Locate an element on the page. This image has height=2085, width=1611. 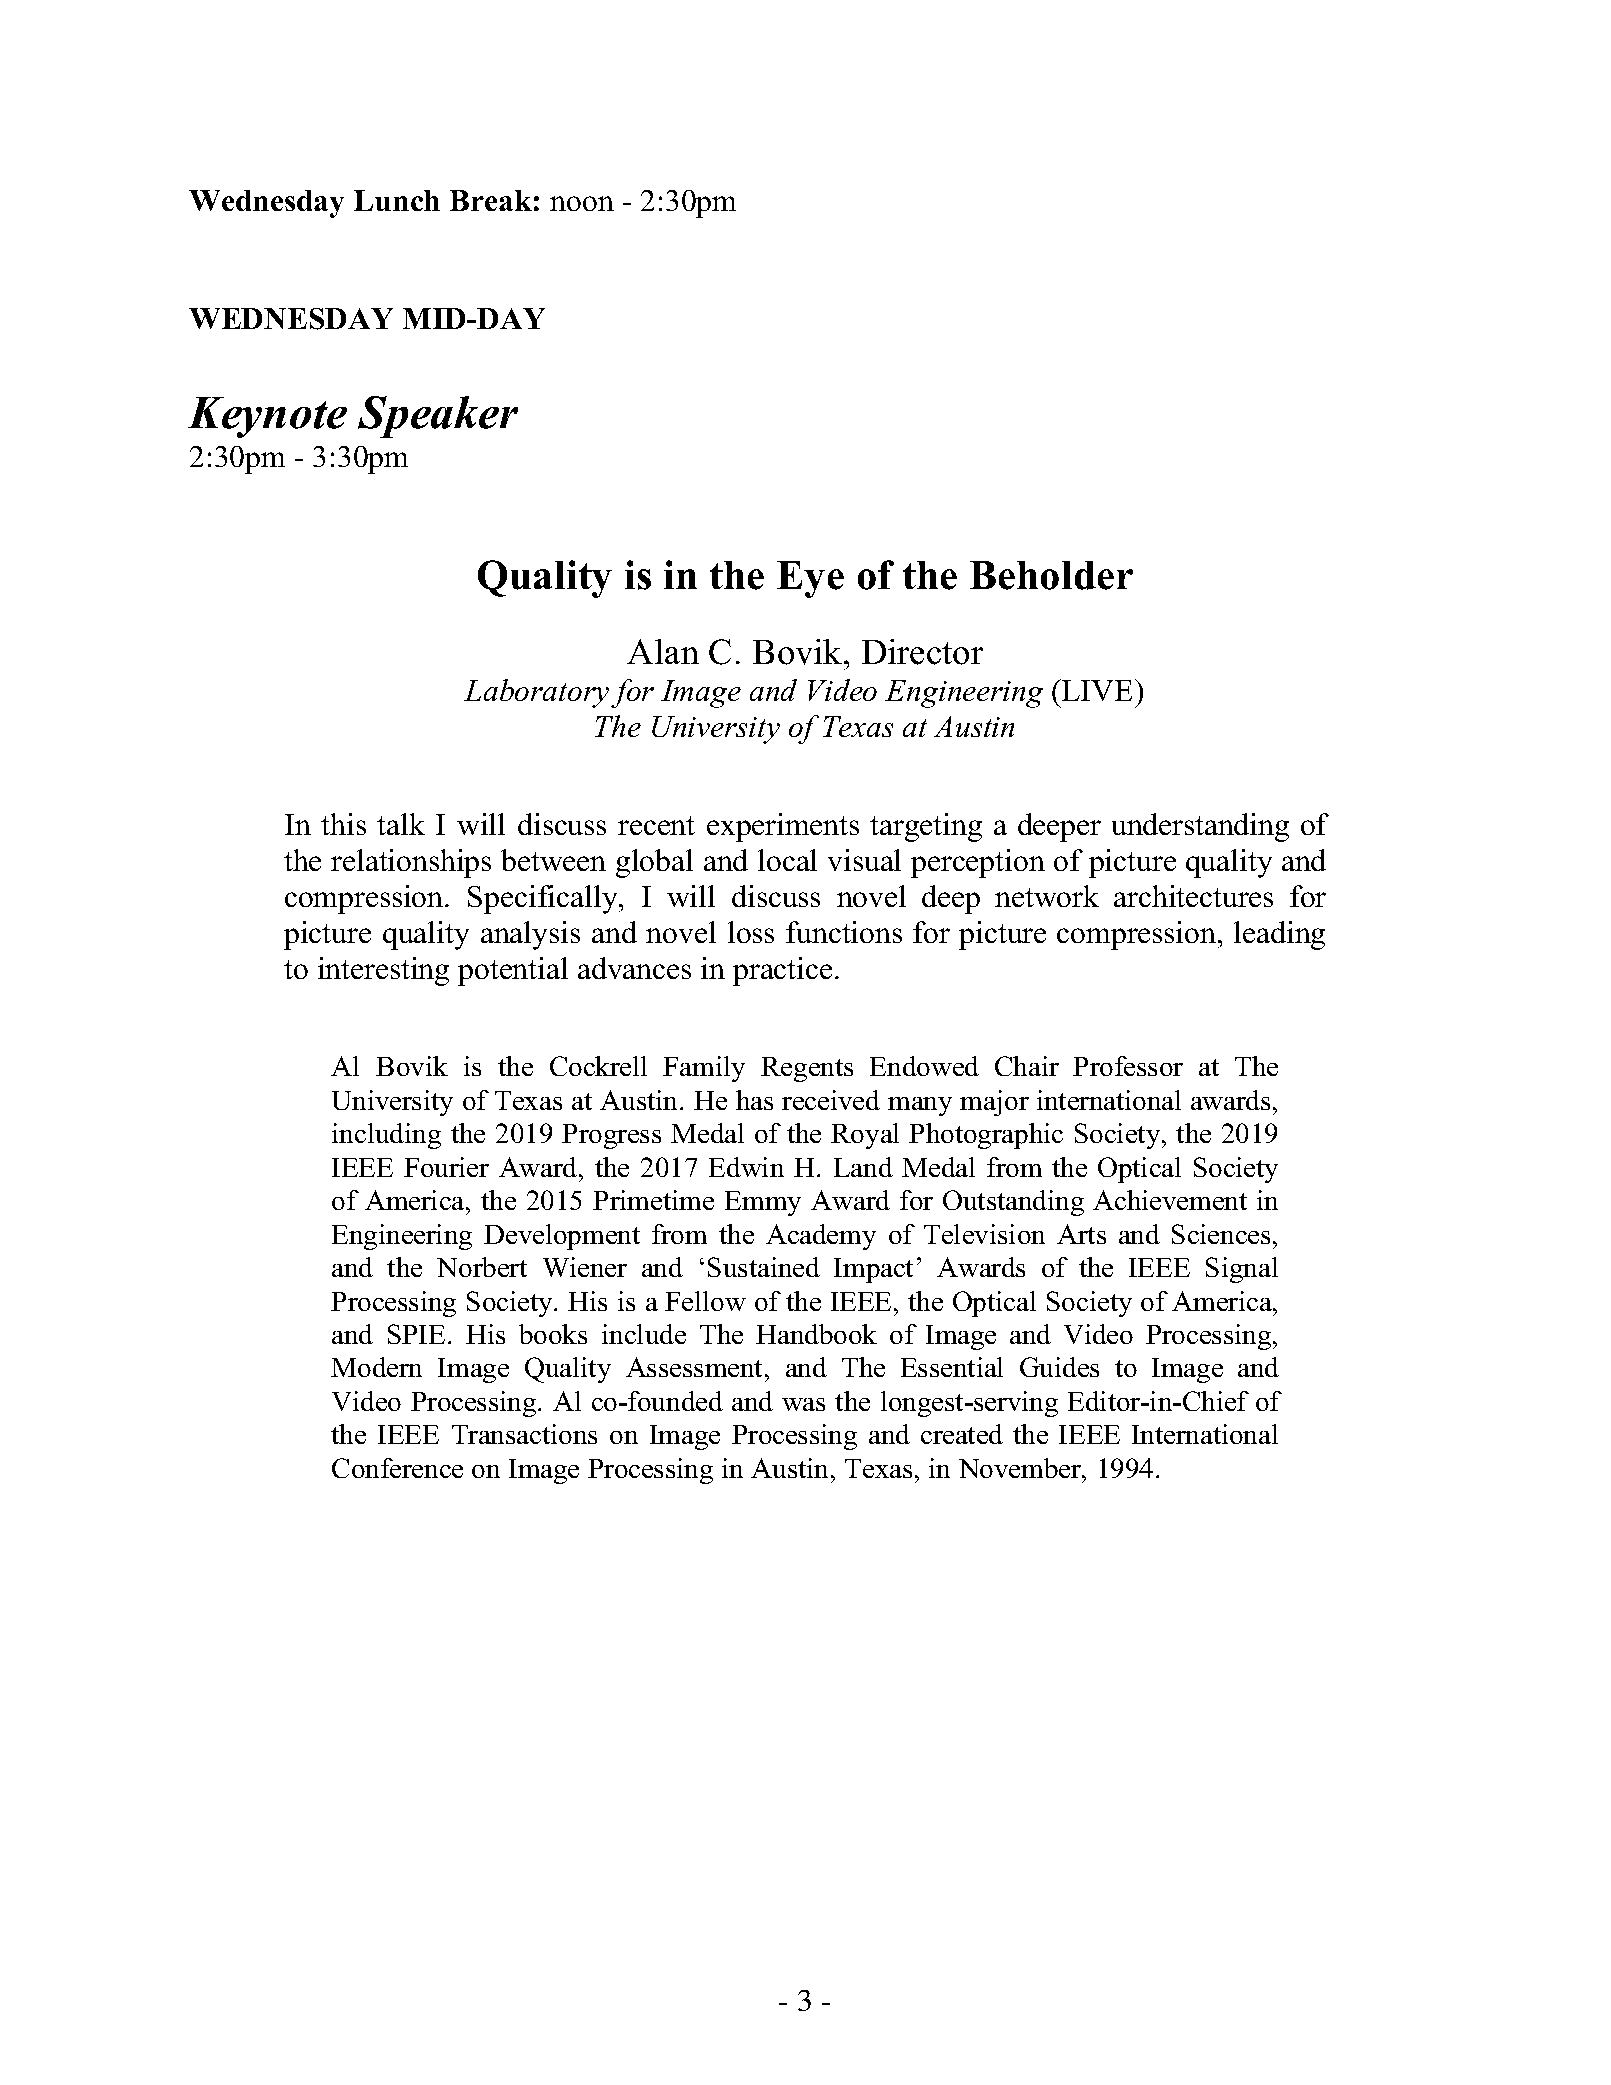
Lunch is located at coordinates (397, 200).
